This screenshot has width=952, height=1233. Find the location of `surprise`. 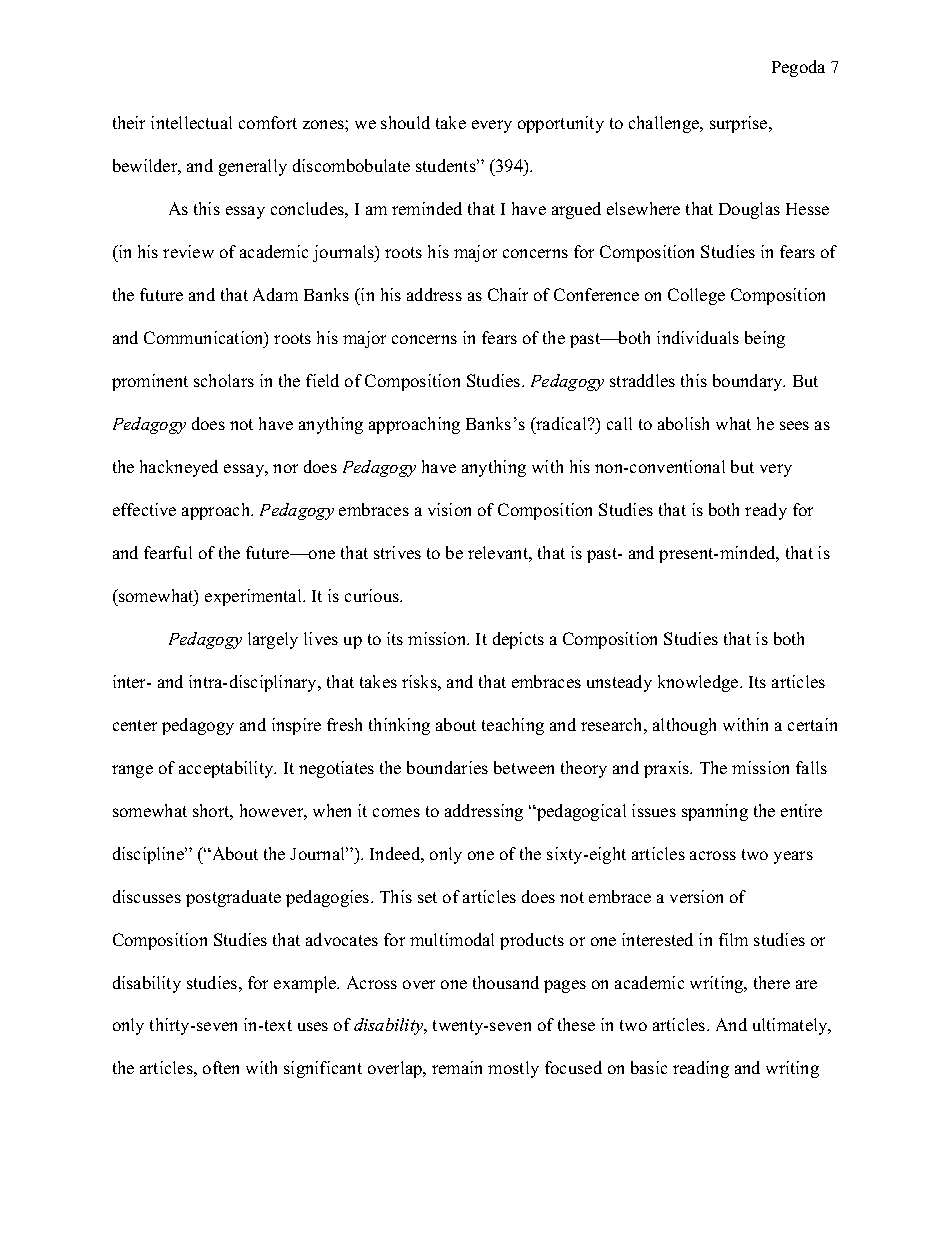

surprise is located at coordinates (740, 124).
